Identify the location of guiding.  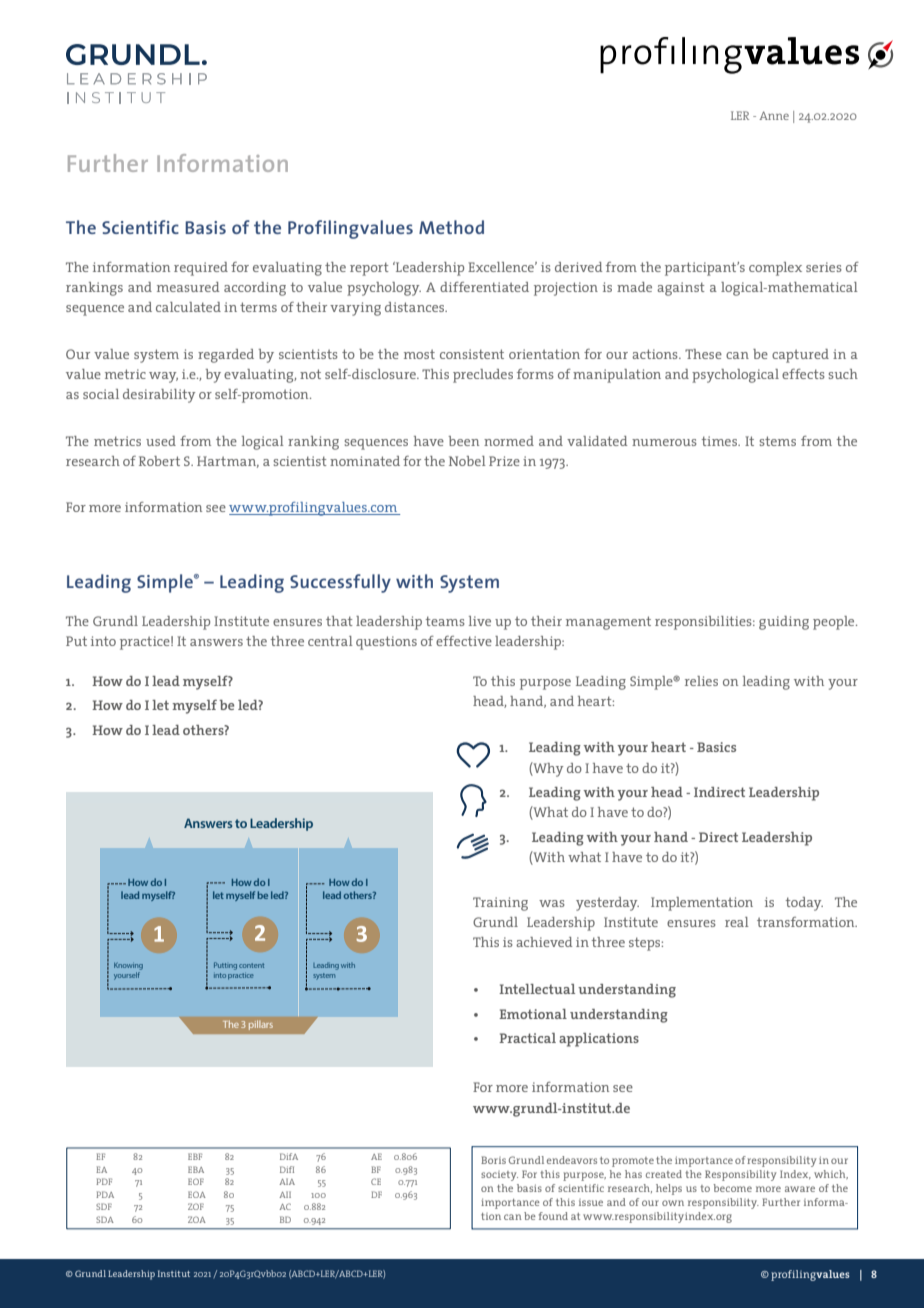
(784, 623).
